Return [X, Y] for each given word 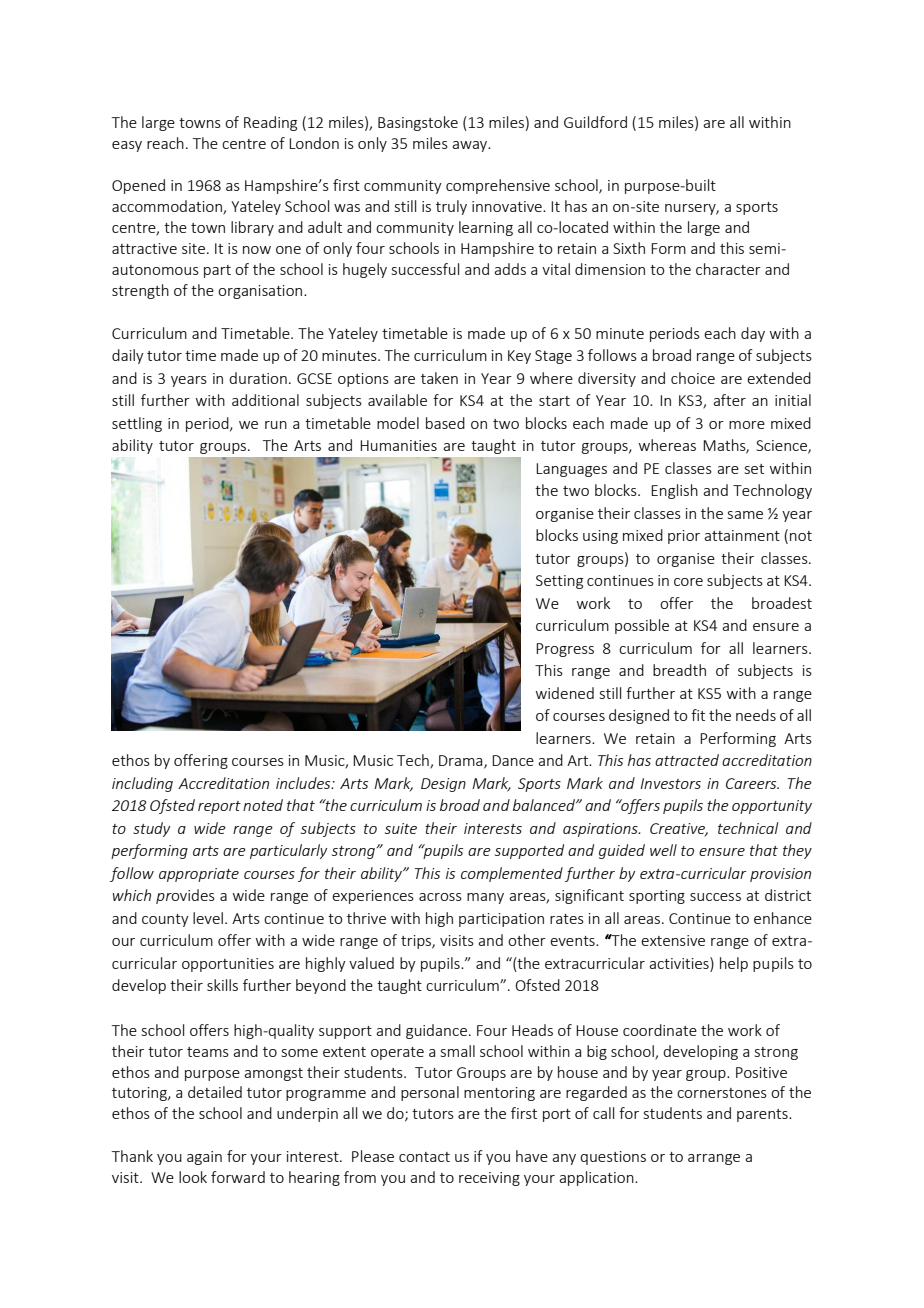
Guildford [595, 122]
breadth [679, 670]
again [204, 1158]
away [471, 146]
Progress [565, 650]
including [142, 784]
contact [424, 1157]
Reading [270, 123]
